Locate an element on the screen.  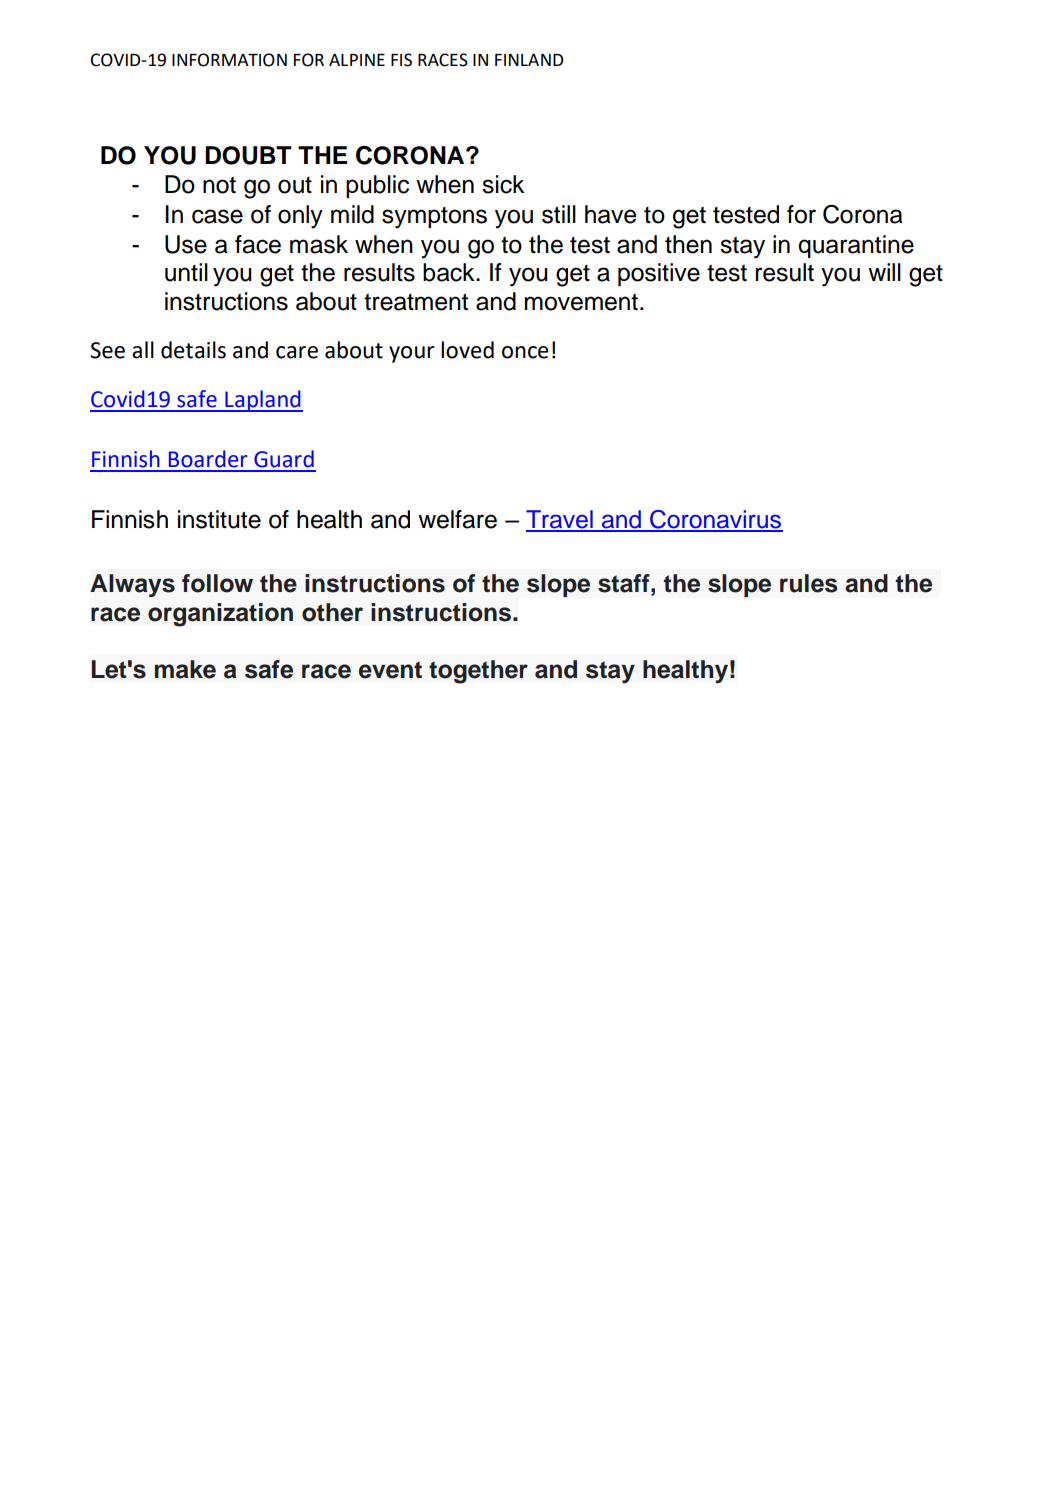
details is located at coordinates (193, 350).
